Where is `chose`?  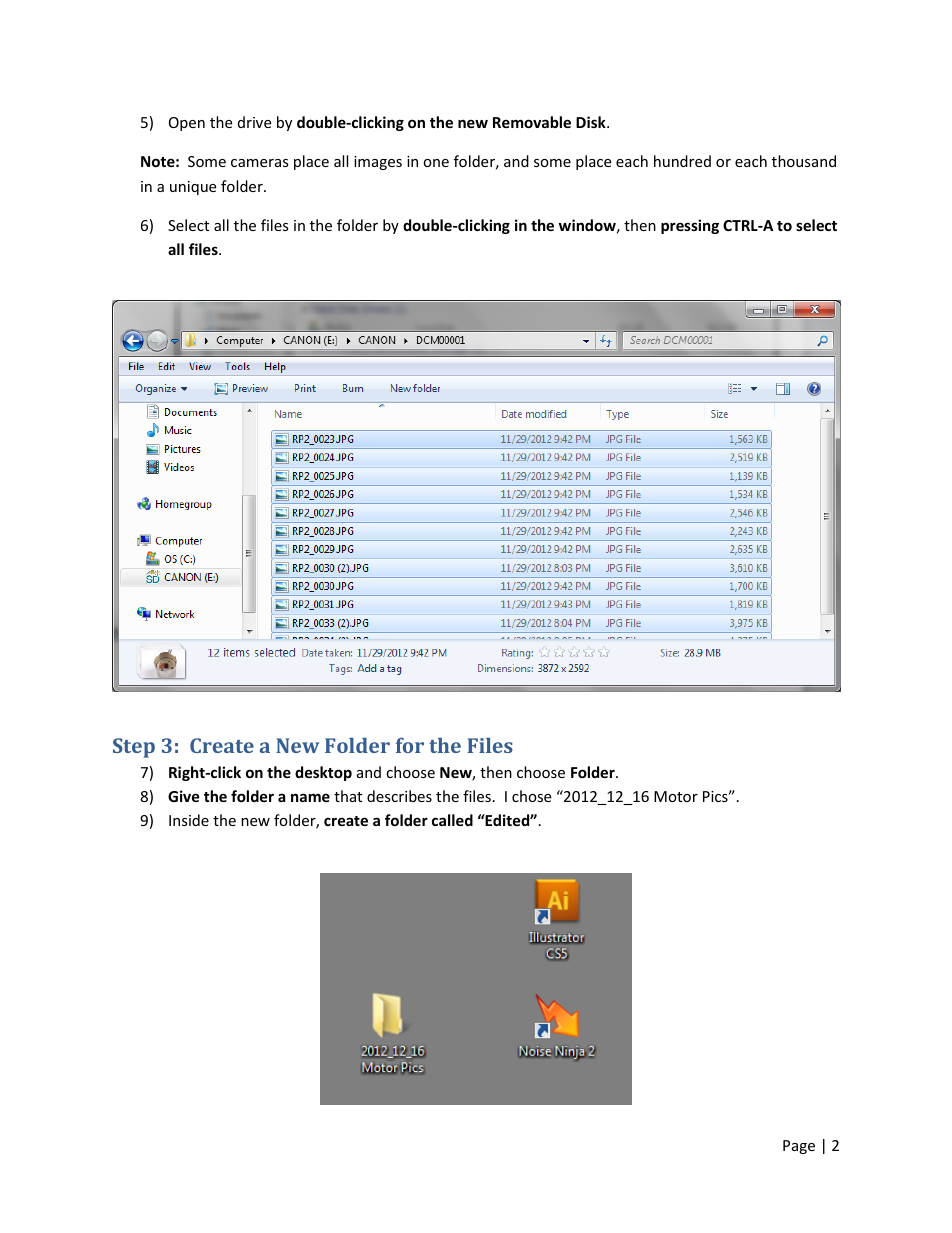
chose is located at coordinates (531, 796).
